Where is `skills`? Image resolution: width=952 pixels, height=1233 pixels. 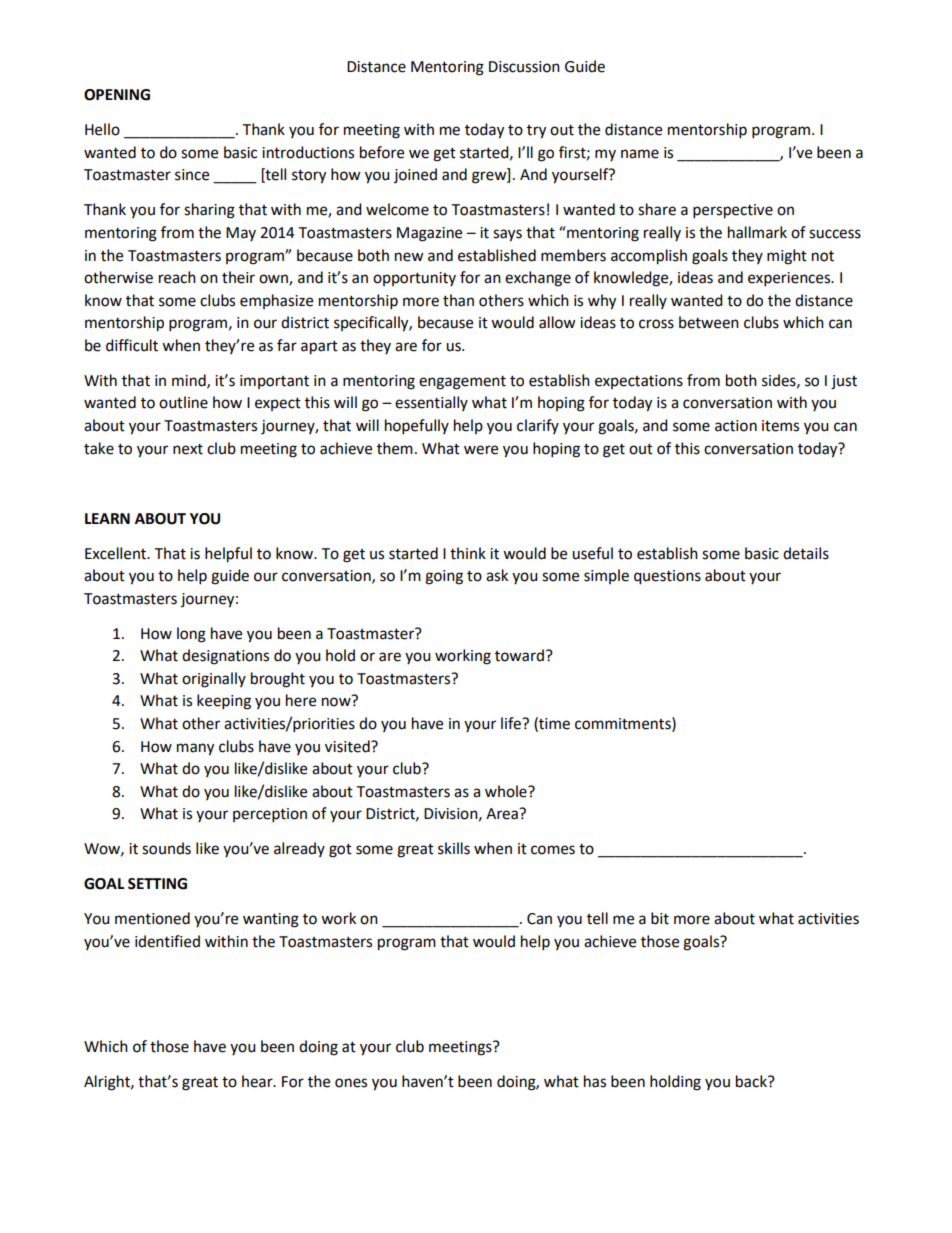 skills is located at coordinates (454, 848).
